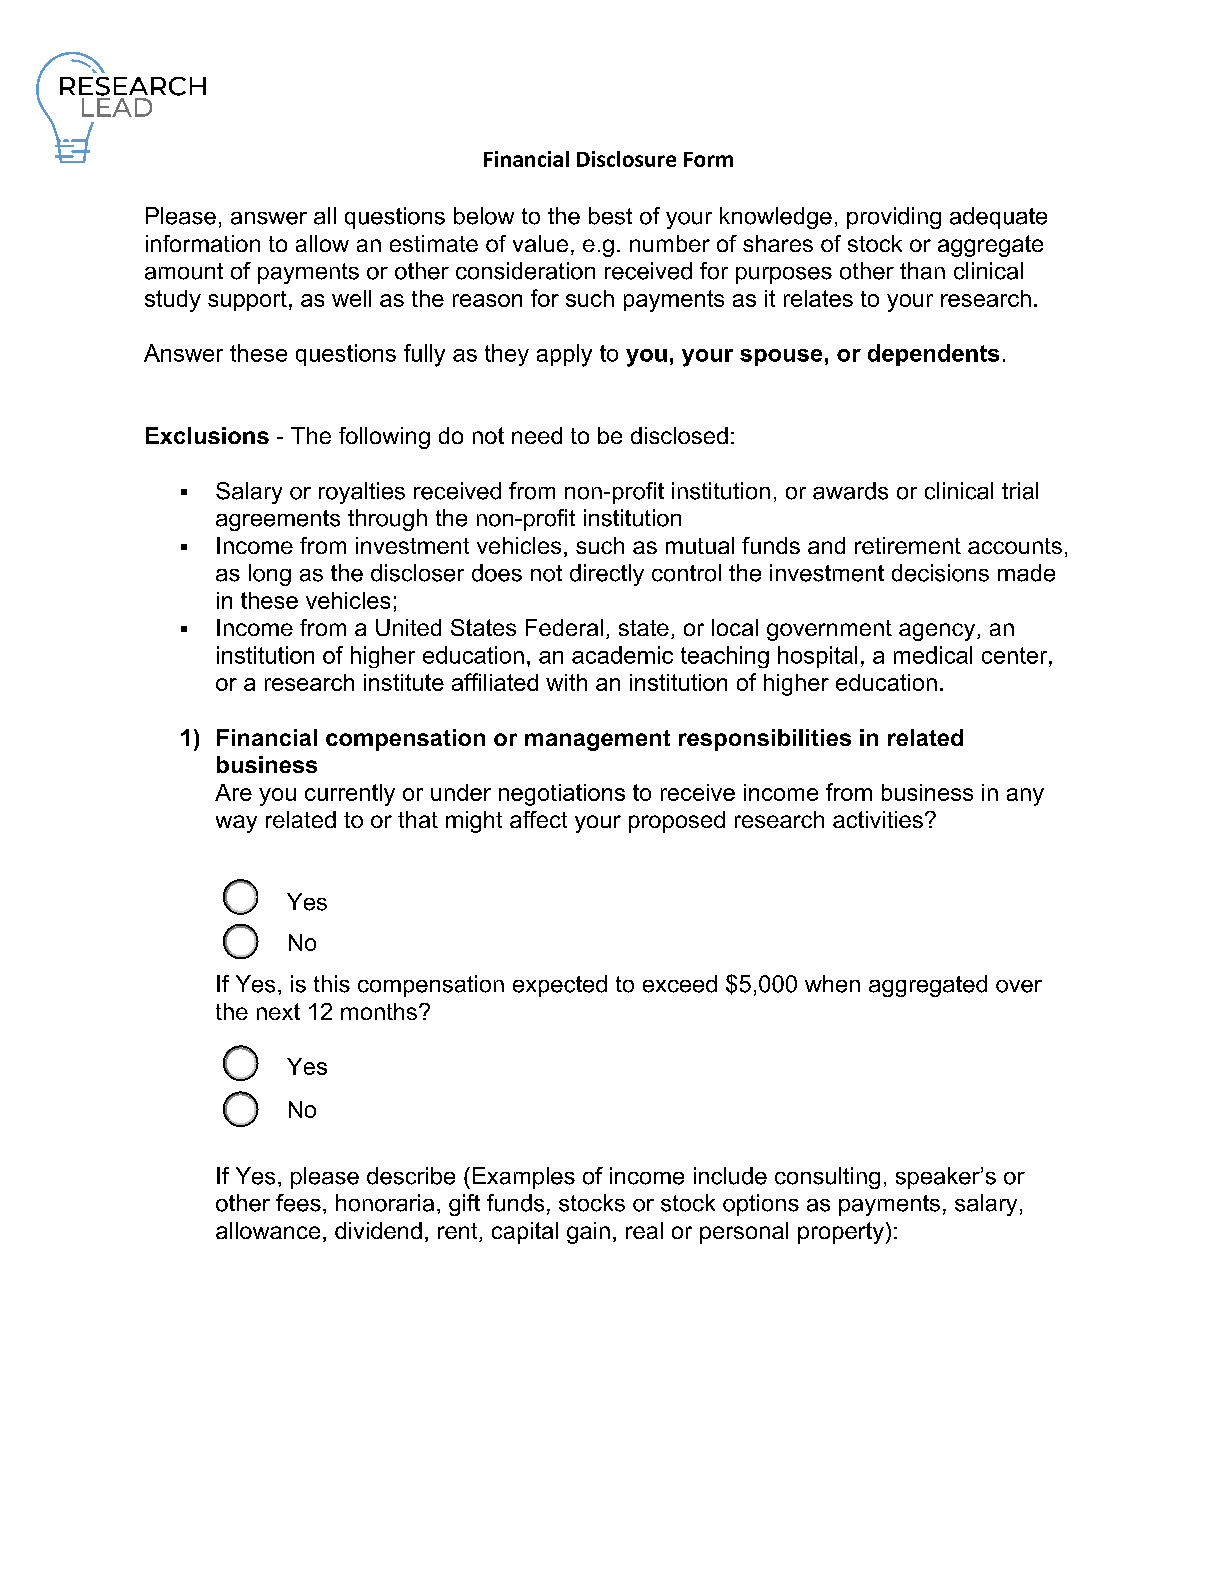 This page has height=1572, width=1215. What do you see at coordinates (588, 1233) in the page?
I see `gain` at bounding box center [588, 1233].
